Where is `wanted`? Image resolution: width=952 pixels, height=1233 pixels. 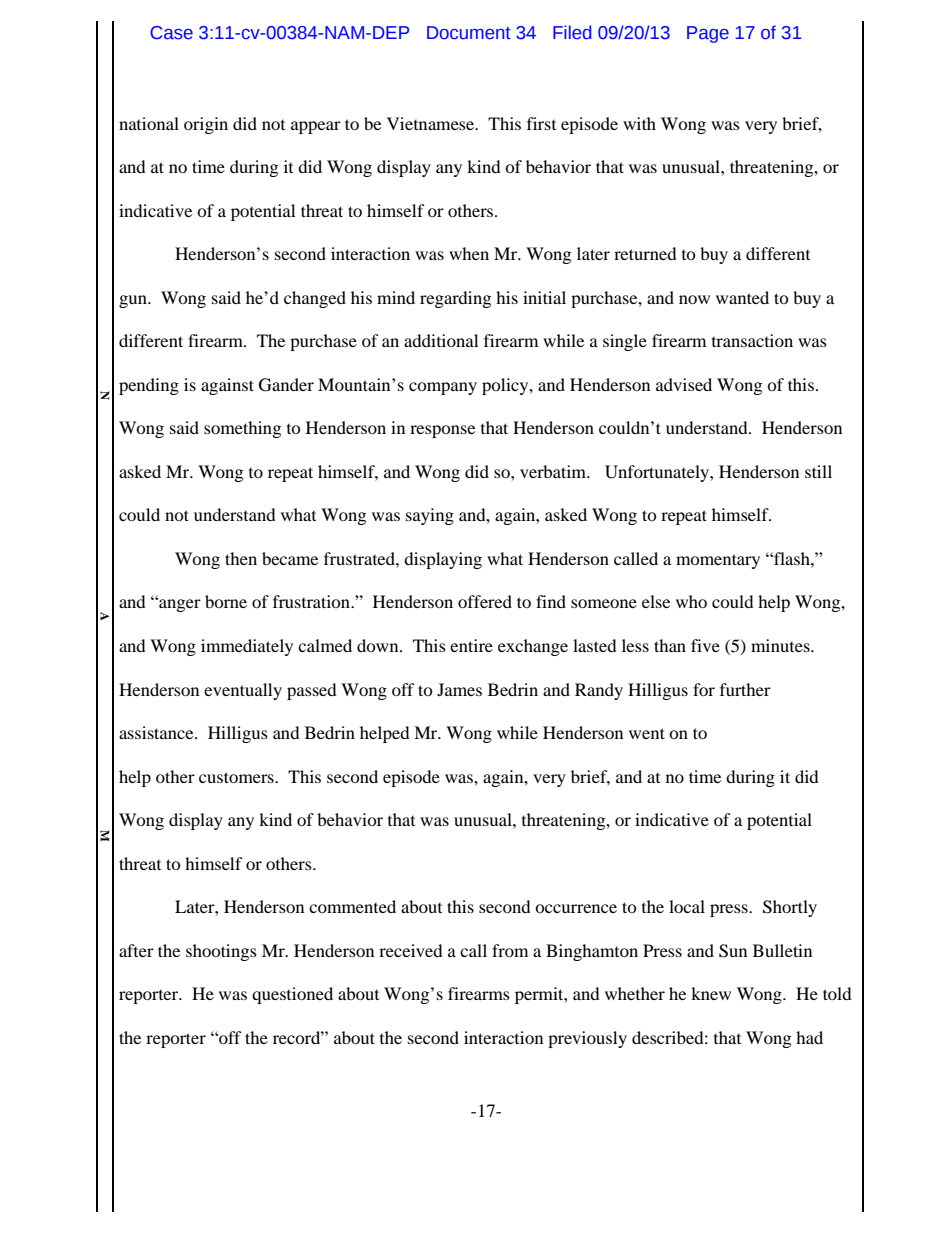 wanted is located at coordinates (742, 297).
